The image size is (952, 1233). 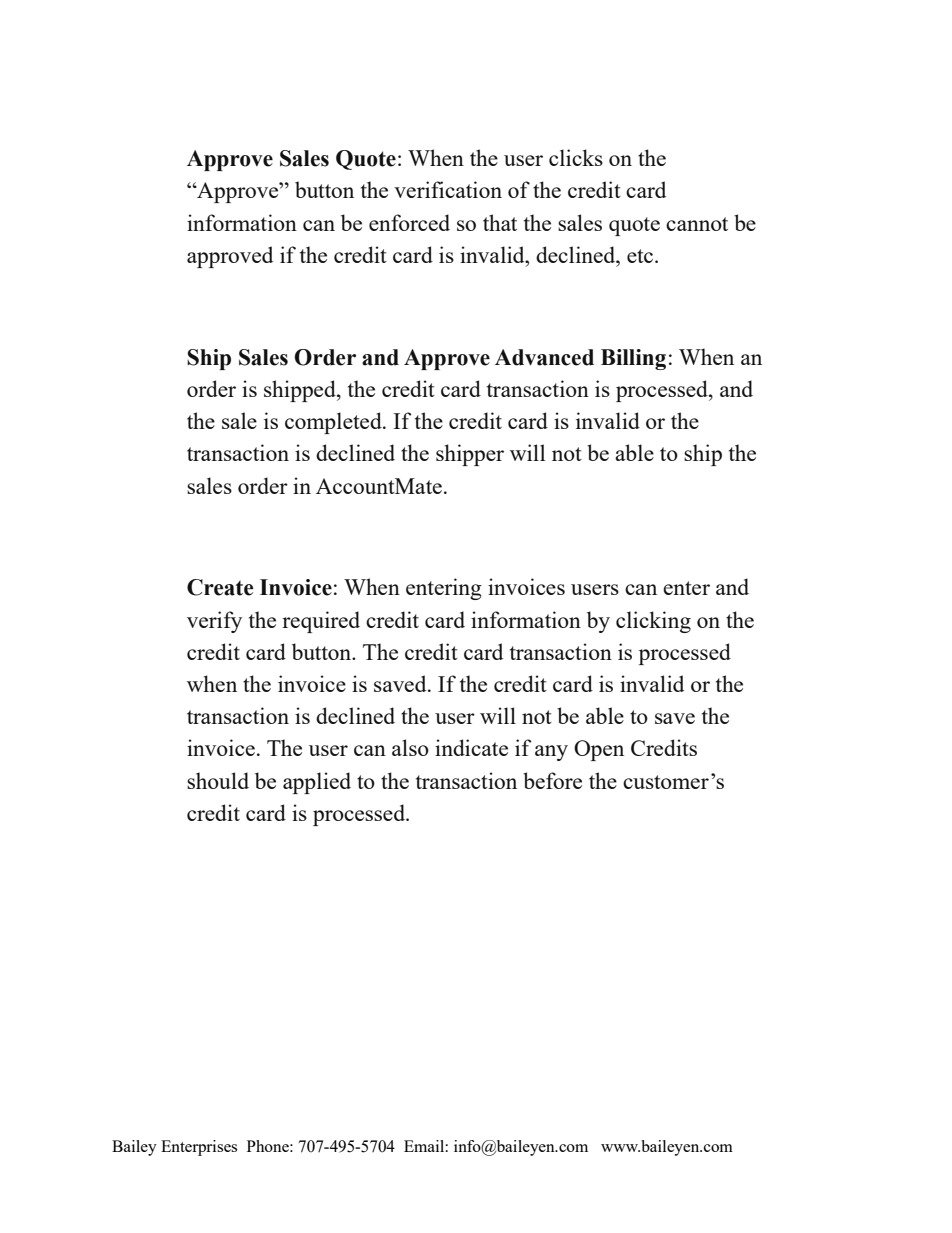 I want to click on enforced, so click(x=409, y=222).
